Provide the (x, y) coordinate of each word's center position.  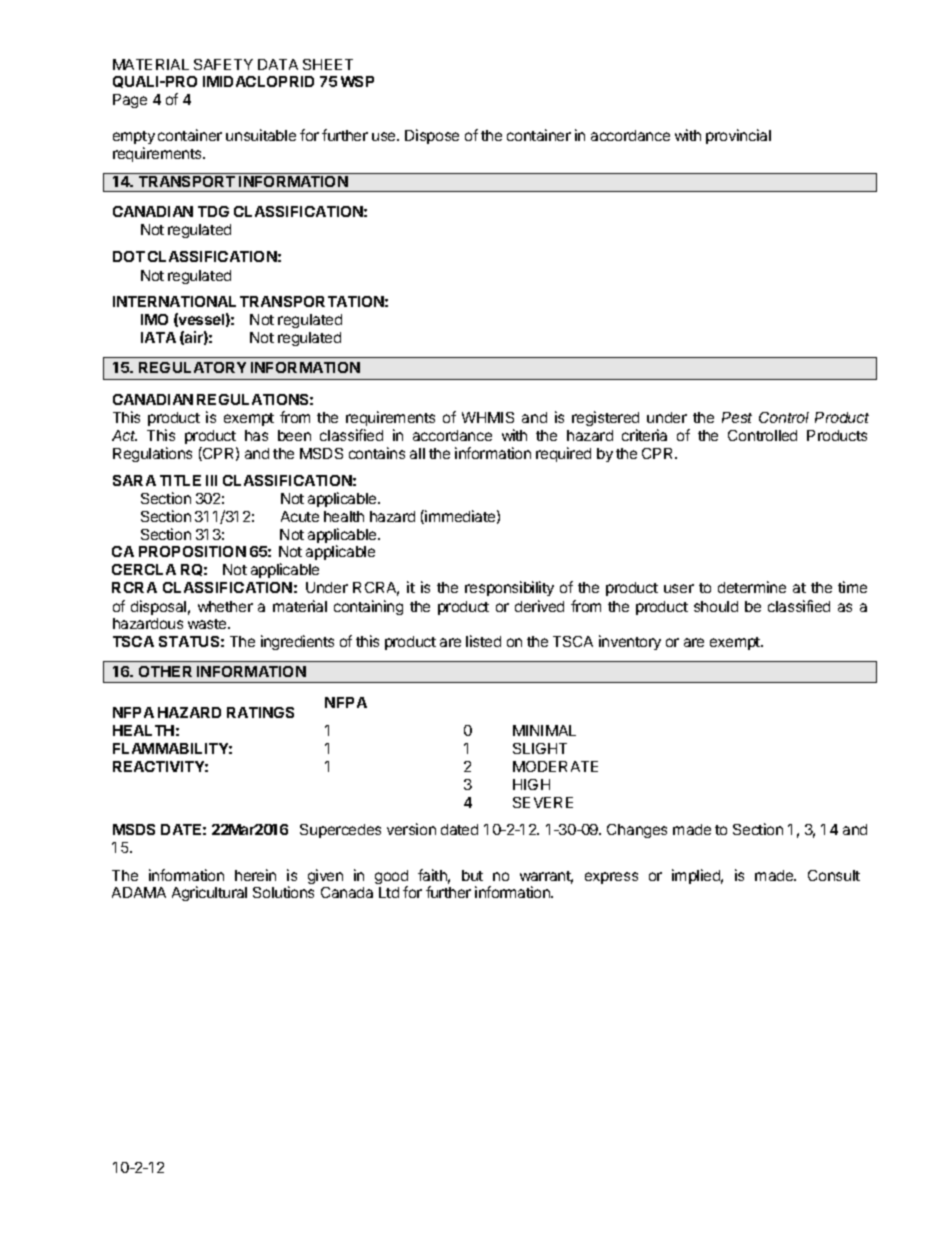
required (563, 454)
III (211, 480)
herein (255, 875)
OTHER (165, 671)
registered (605, 418)
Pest (737, 417)
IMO (154, 319)
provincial (738, 136)
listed (483, 641)
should (716, 606)
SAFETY (223, 64)
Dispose (432, 136)
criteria (644, 435)
